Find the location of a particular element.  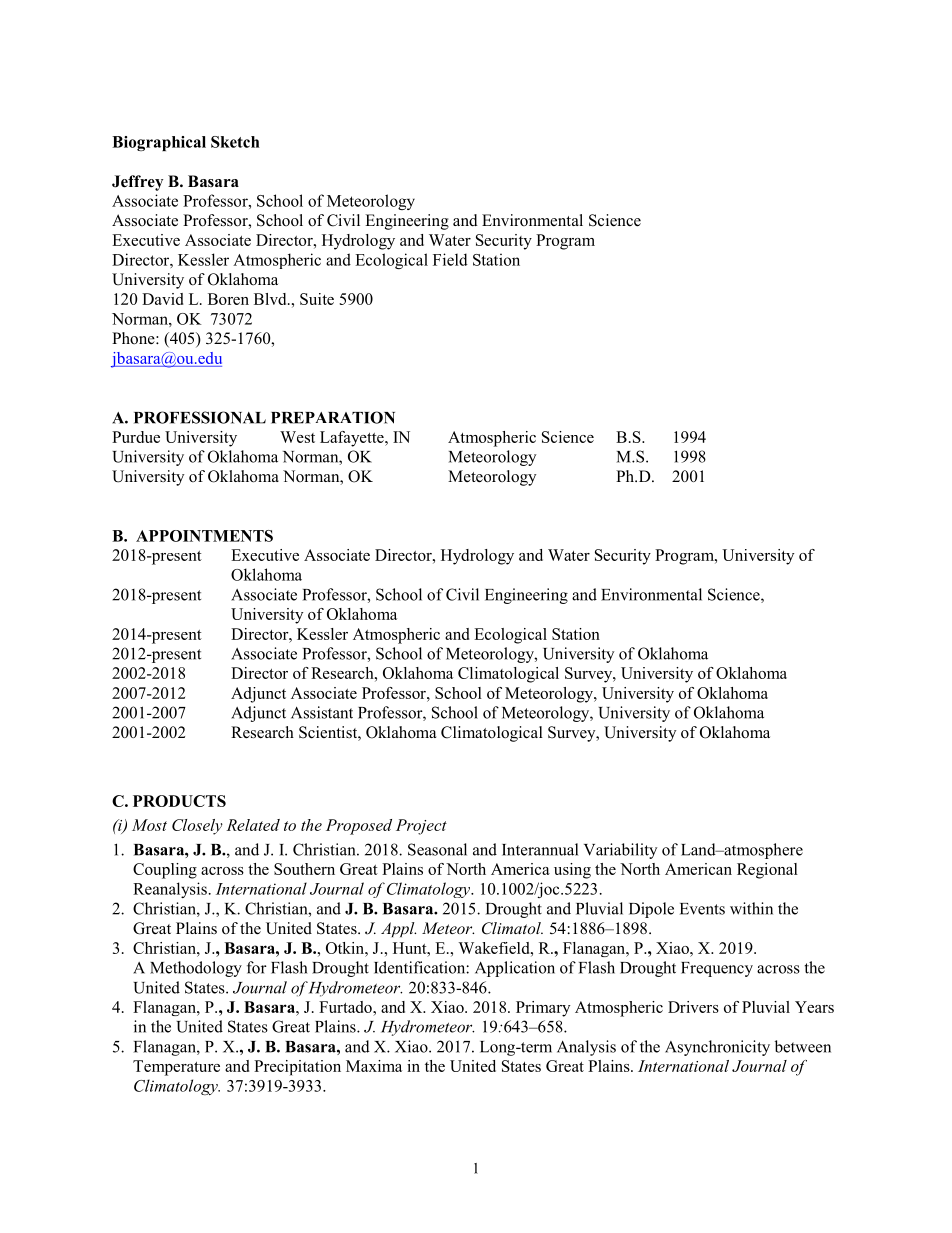

Assistant is located at coordinates (322, 712).
